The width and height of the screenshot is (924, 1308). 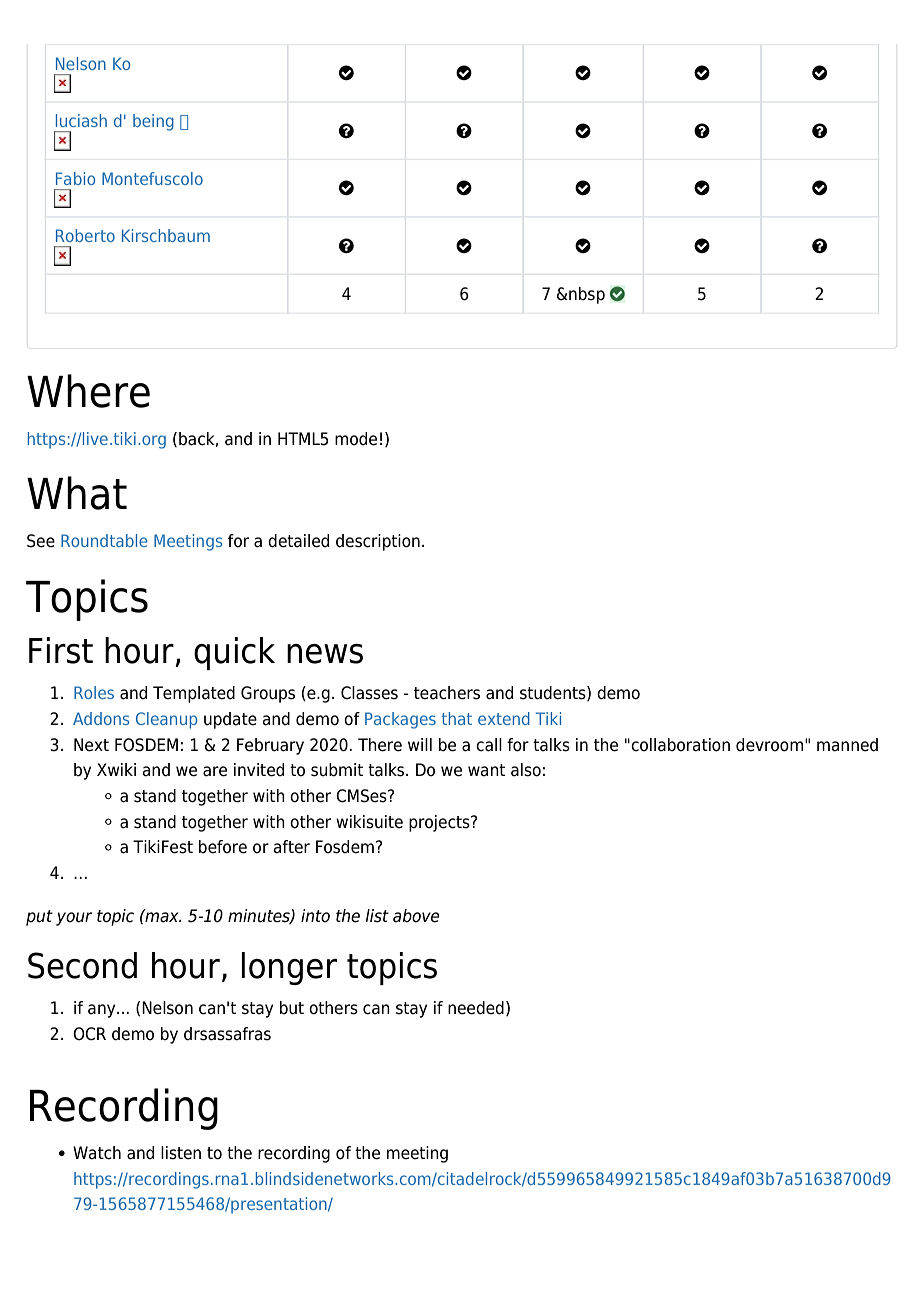 What do you see at coordinates (378, 542) in the screenshot?
I see `description` at bounding box center [378, 542].
